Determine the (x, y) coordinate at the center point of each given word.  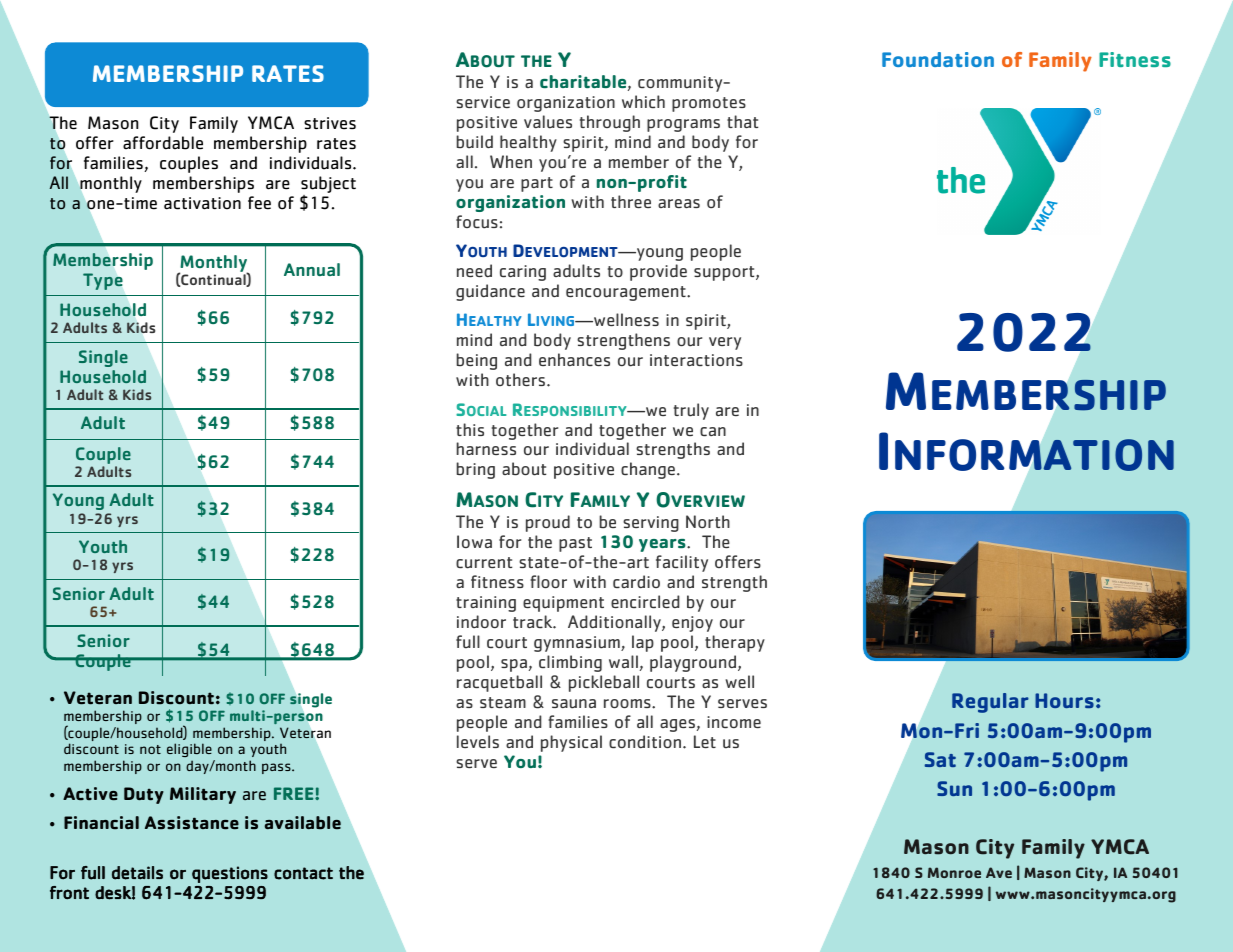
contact (303, 873)
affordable (163, 143)
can (713, 432)
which (643, 101)
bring (475, 470)
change (648, 470)
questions (230, 874)
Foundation (938, 59)
